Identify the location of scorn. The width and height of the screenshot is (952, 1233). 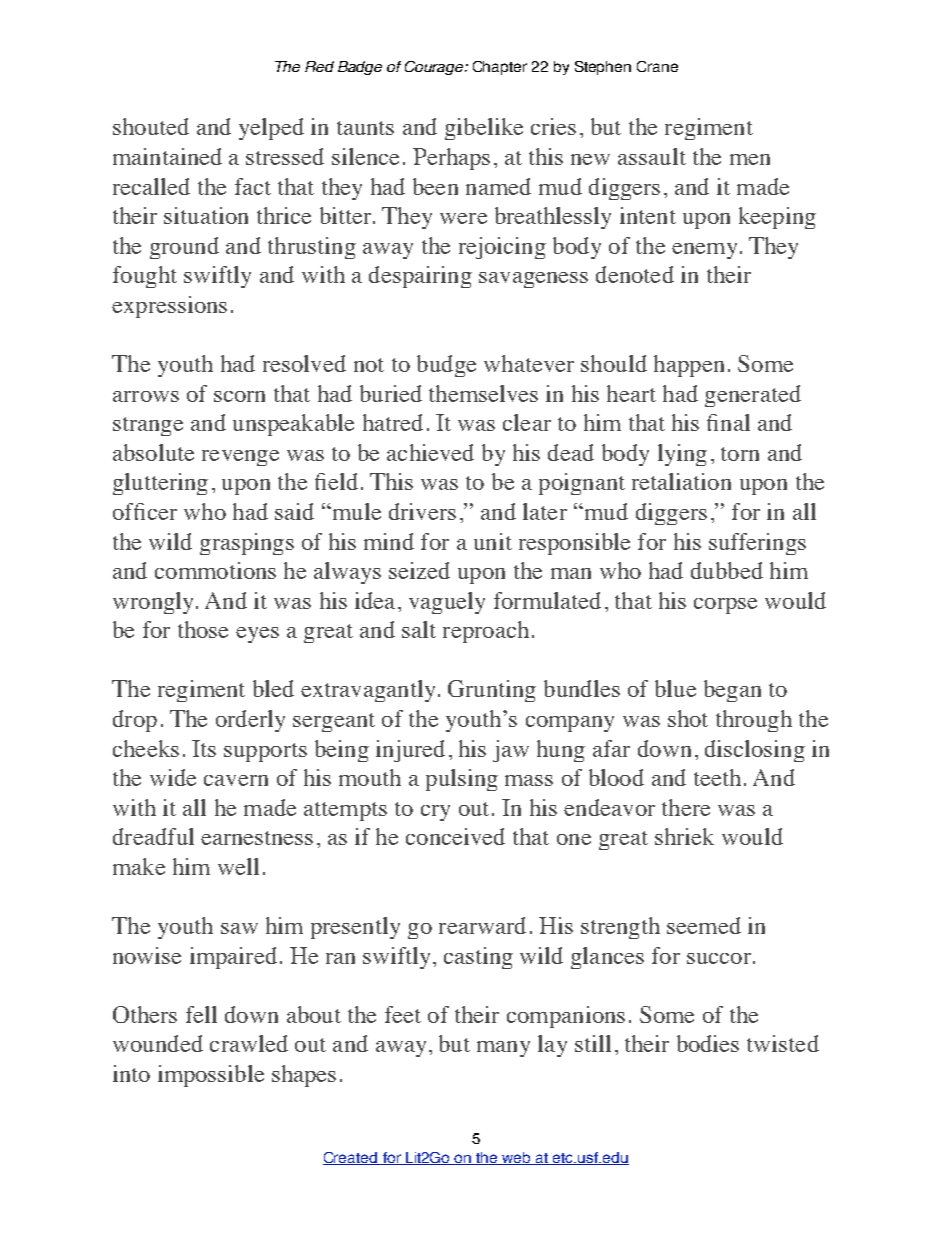
(239, 396).
